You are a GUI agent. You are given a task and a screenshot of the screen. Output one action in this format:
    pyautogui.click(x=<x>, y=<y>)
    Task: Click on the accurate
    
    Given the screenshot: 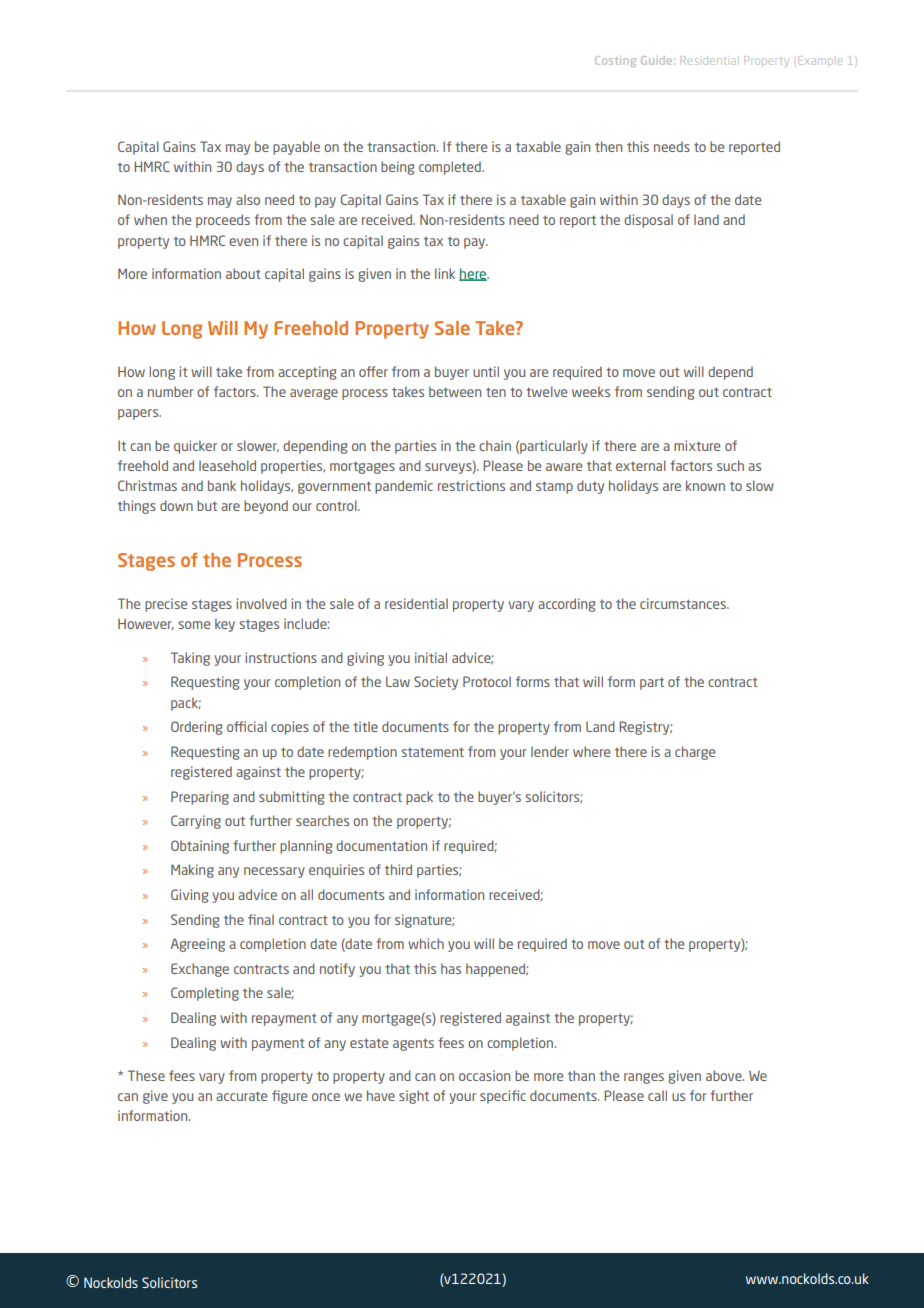 What is the action you would take?
    pyautogui.click(x=241, y=1096)
